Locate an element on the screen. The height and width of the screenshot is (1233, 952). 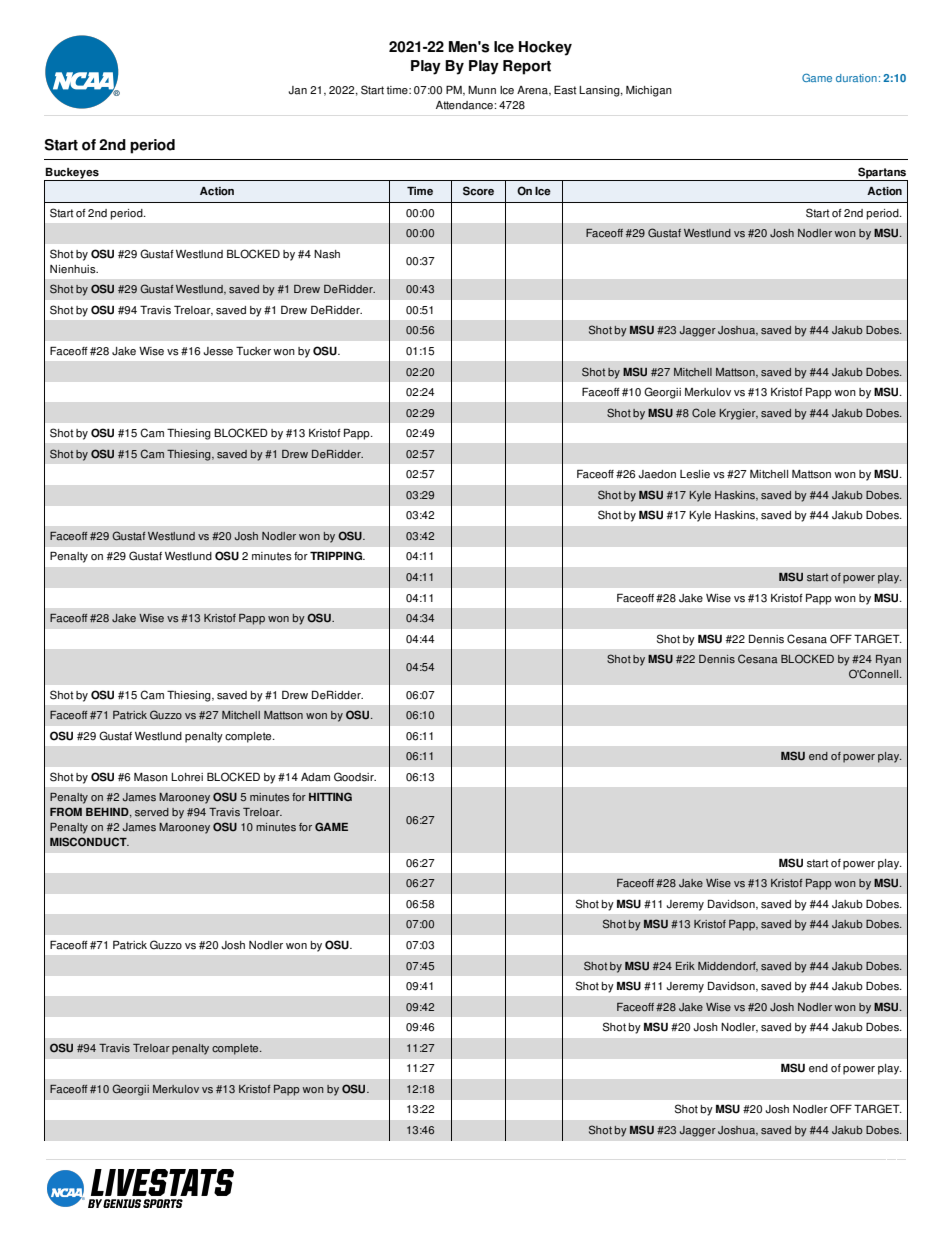
MISCONDUCT is located at coordinates (89, 842).
